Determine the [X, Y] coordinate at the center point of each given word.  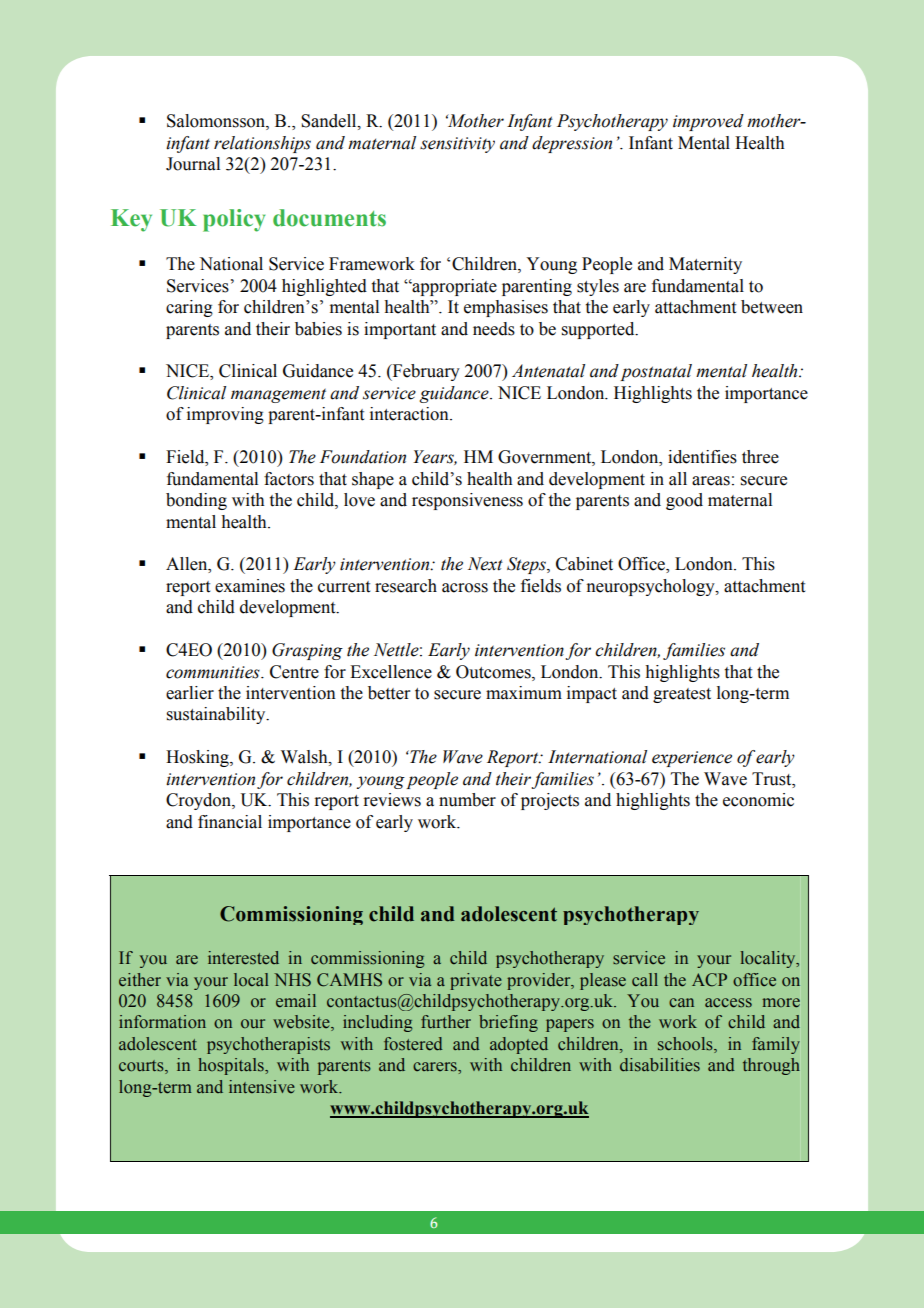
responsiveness [467, 501]
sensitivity [457, 145]
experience [692, 759]
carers [436, 1067]
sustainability [217, 715]
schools [686, 1045]
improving [225, 415]
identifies [702, 457]
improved [708, 122]
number [467, 800]
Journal [193, 164]
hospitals [232, 1066]
